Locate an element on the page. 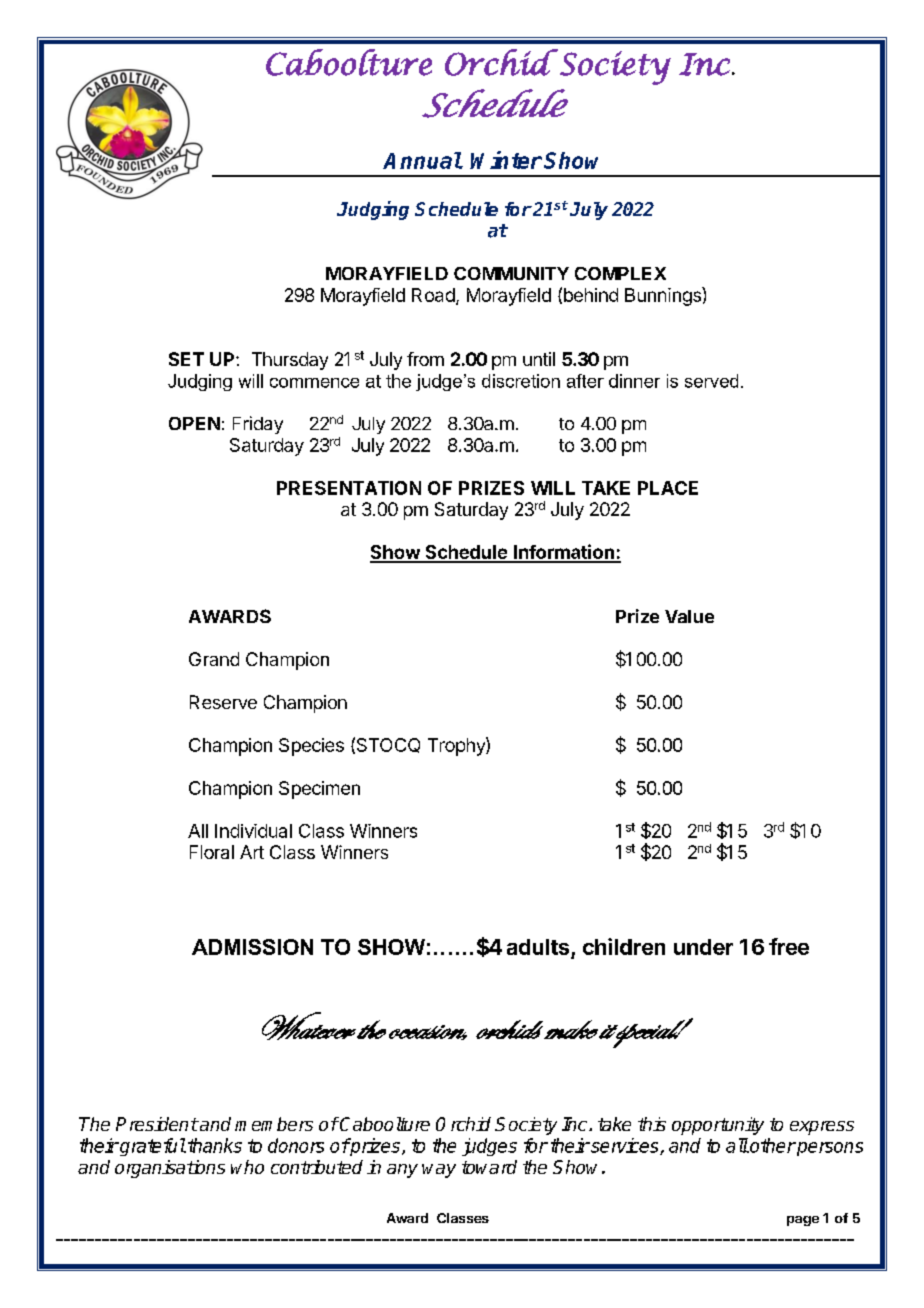 This document has width=924, height=1308. COMMUNITY is located at coordinates (511, 273).
